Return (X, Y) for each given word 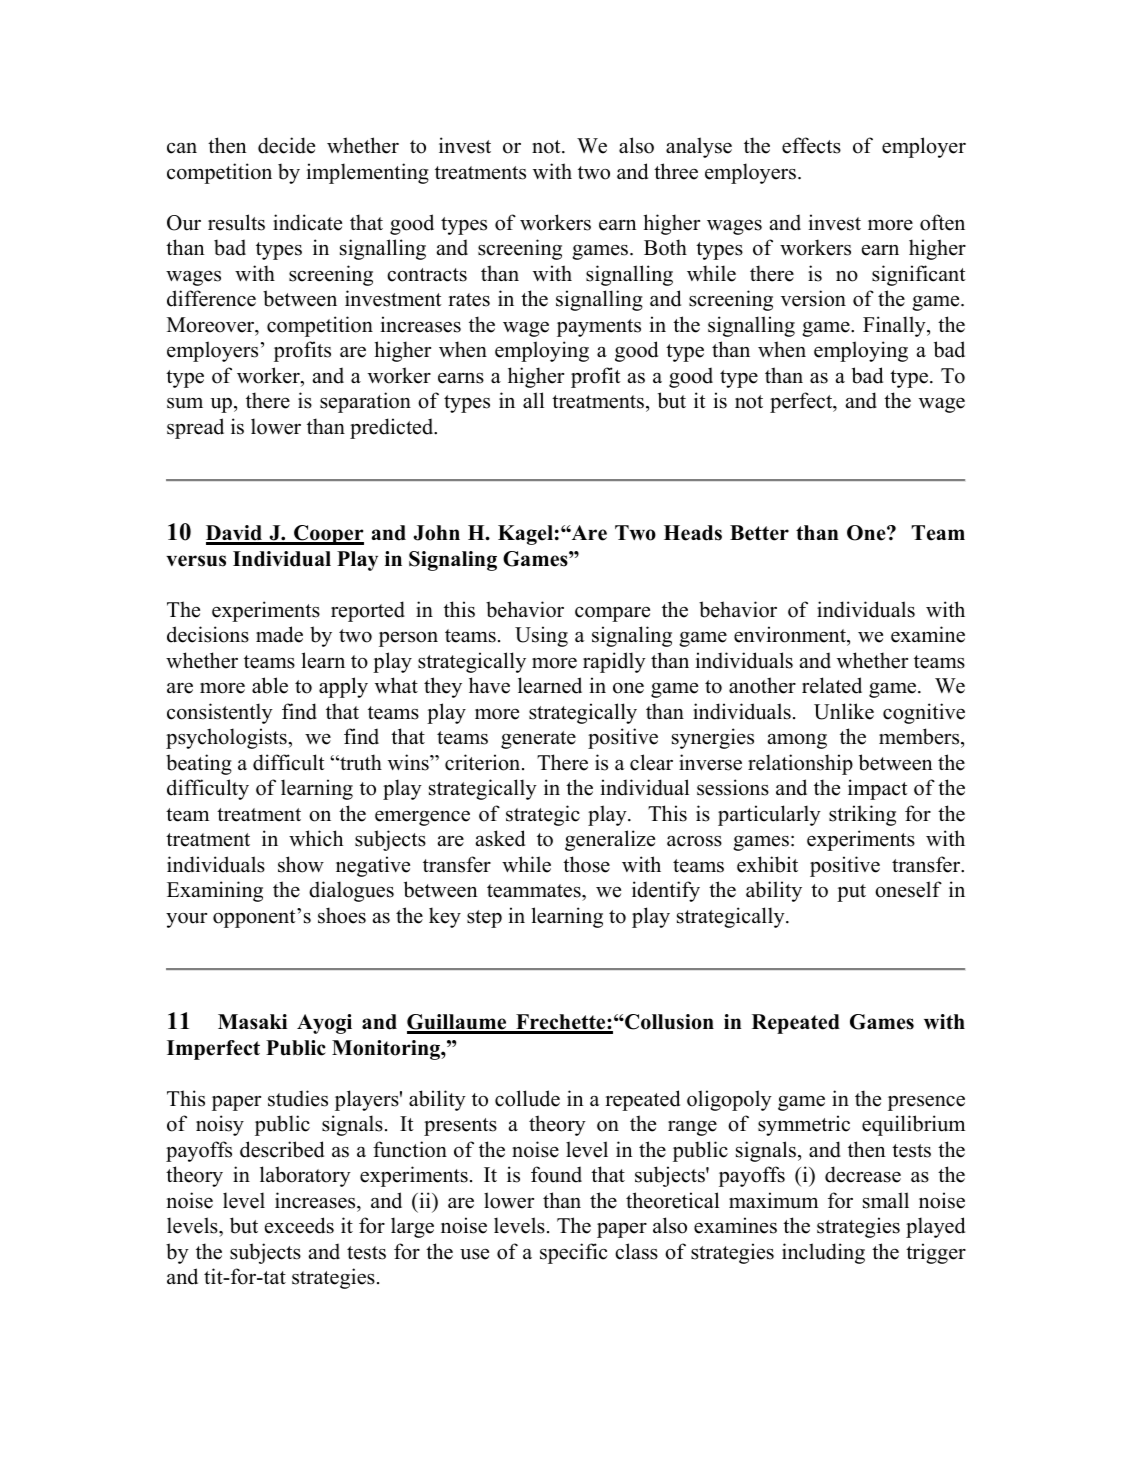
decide (286, 145)
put (851, 893)
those (586, 864)
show (301, 864)
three (676, 171)
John (436, 533)
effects (811, 145)
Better (759, 533)
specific (574, 1253)
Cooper (328, 535)
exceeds (299, 1225)
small (886, 1200)
